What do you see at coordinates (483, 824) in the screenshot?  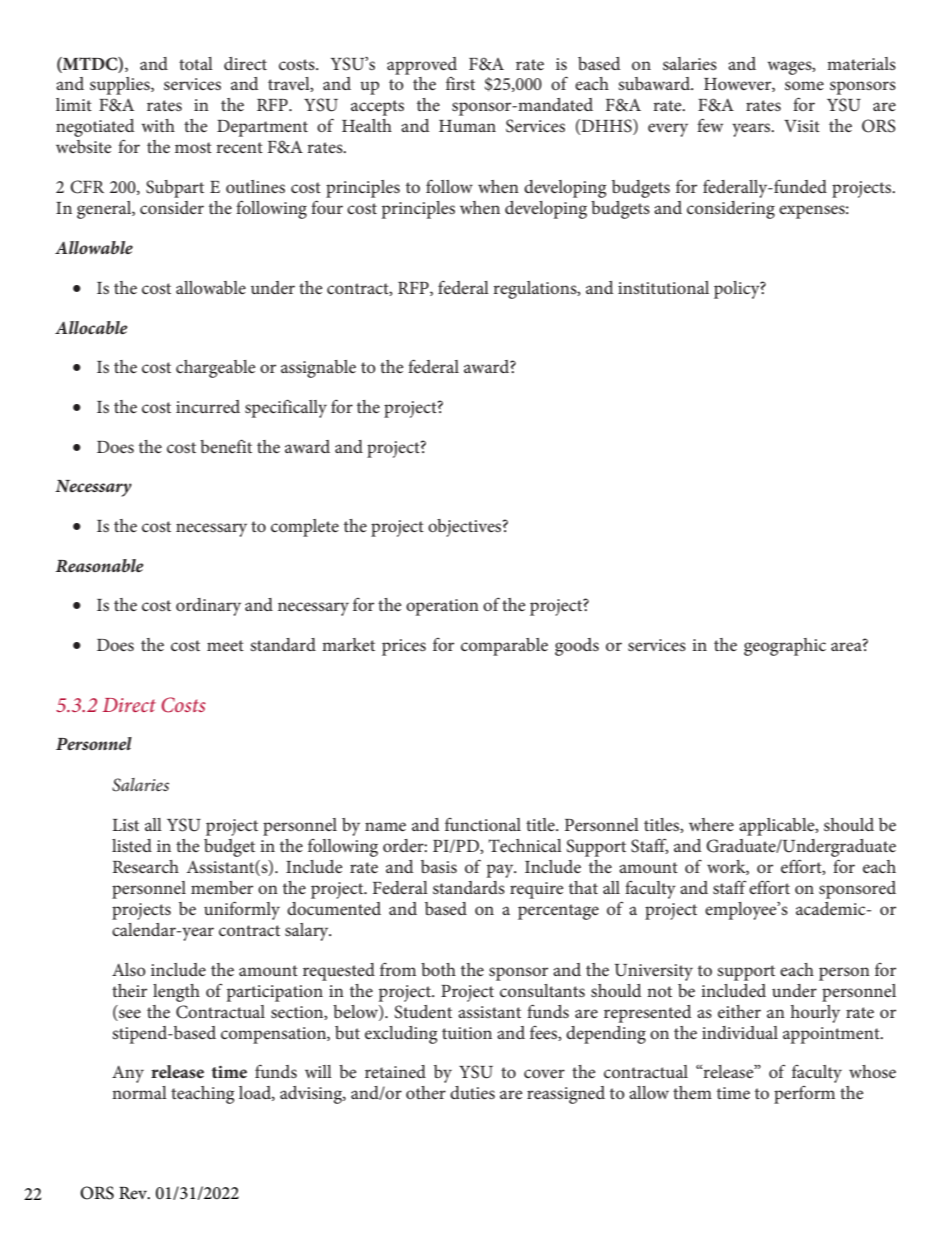 I see `functional` at bounding box center [483, 824].
